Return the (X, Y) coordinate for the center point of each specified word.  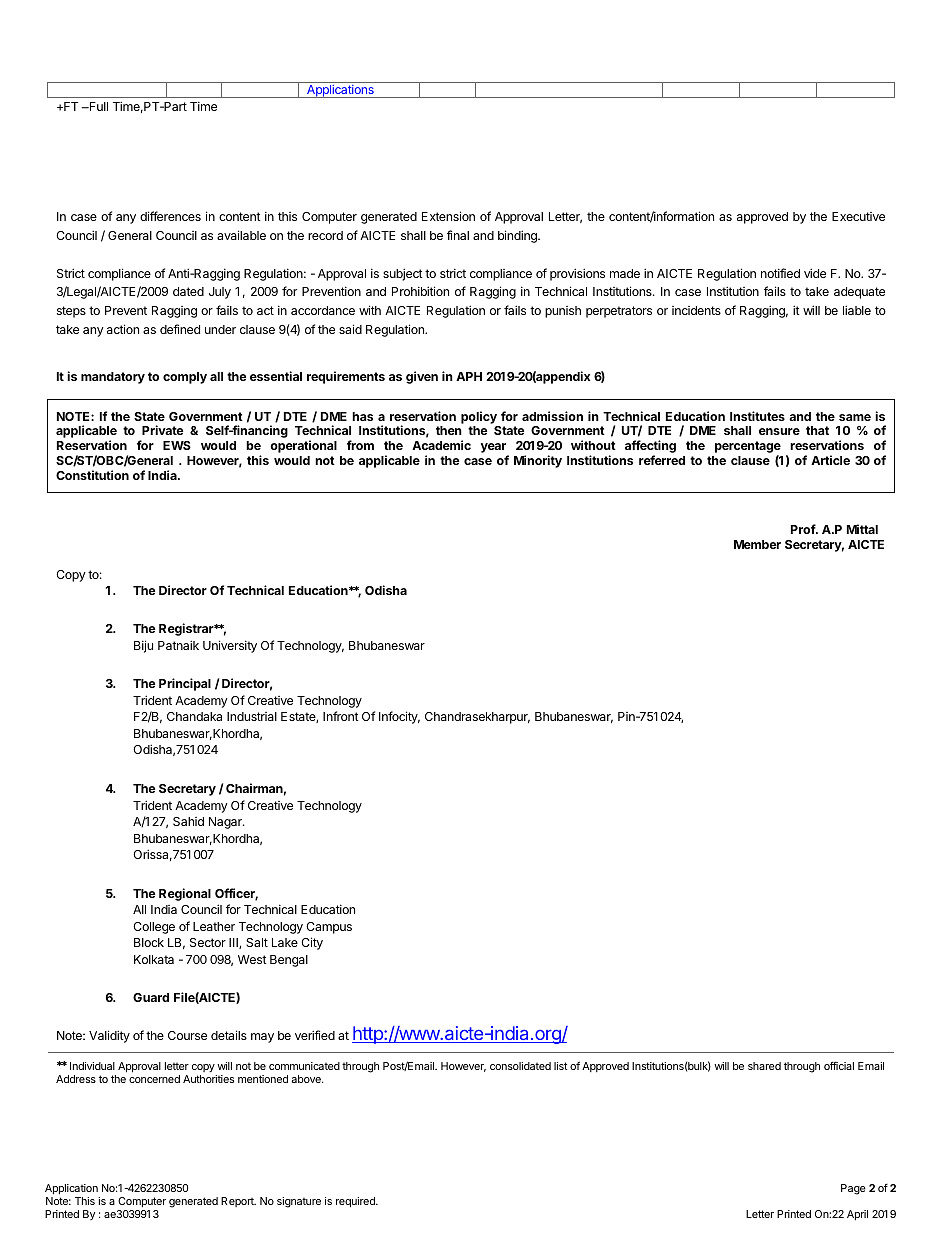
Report (238, 1202)
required (356, 1202)
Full (97, 106)
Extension (448, 216)
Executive (858, 216)
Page (853, 1189)
